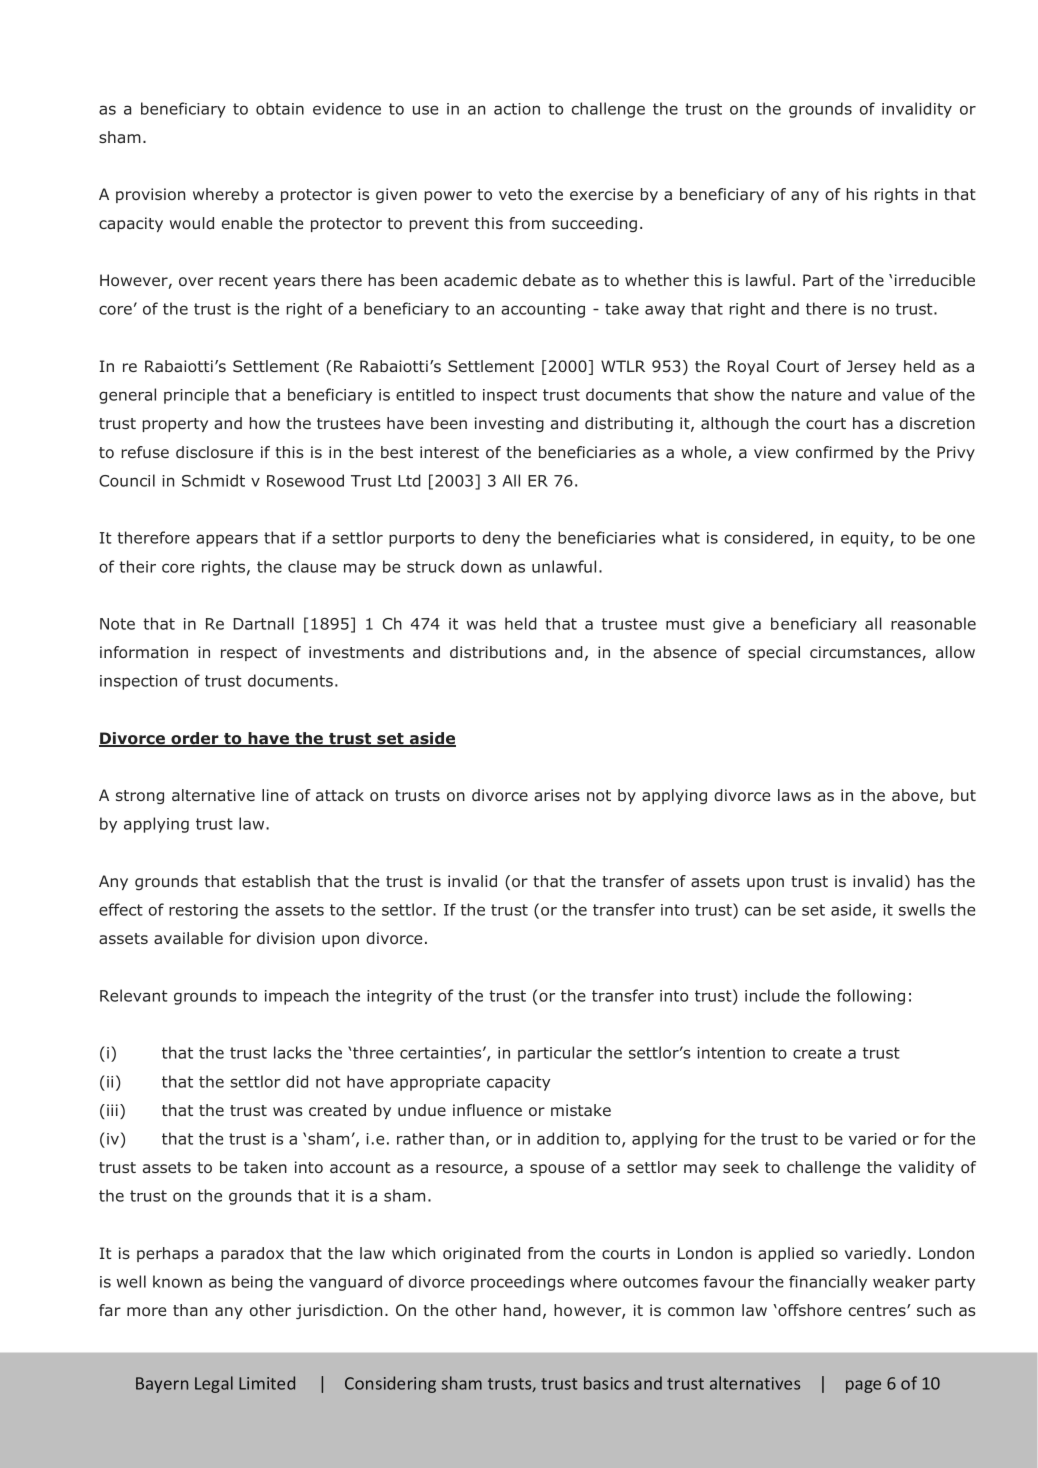  What do you see at coordinates (214, 1384) in the page?
I see `Legal` at bounding box center [214, 1384].
